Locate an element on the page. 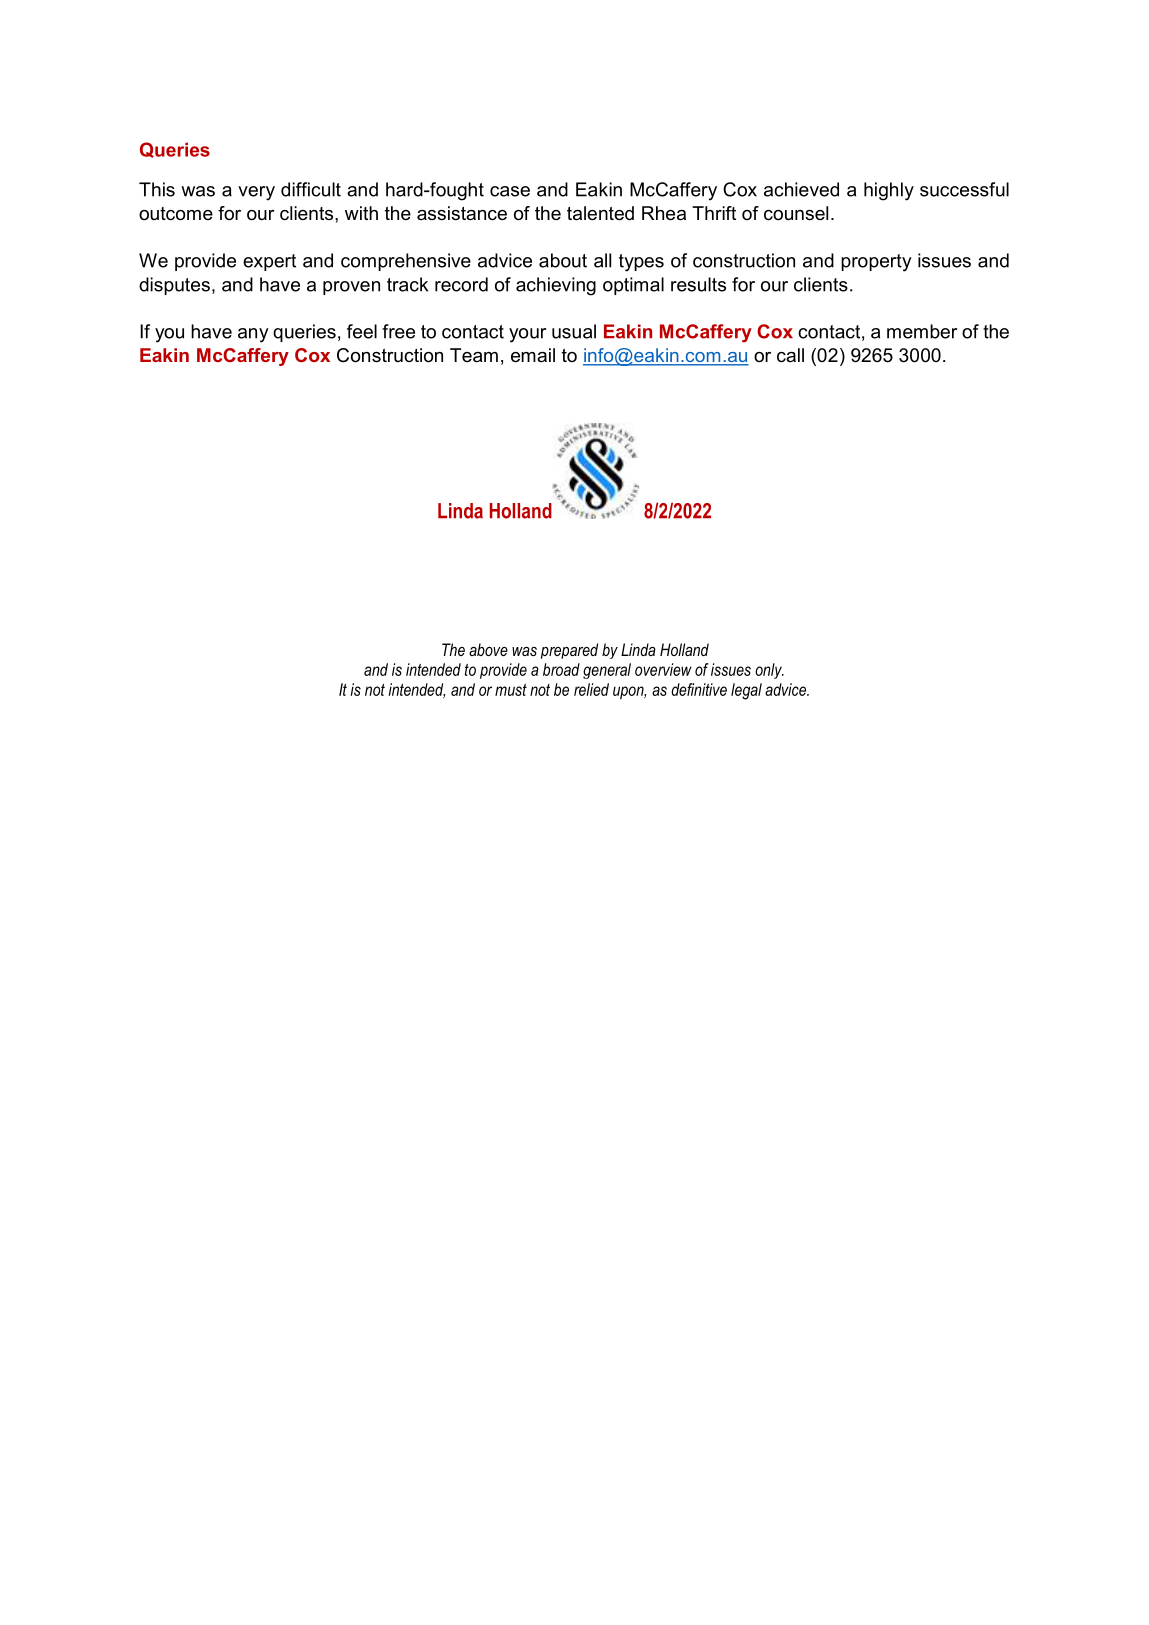 This page has height=1625, width=1149. any is located at coordinates (253, 335).
